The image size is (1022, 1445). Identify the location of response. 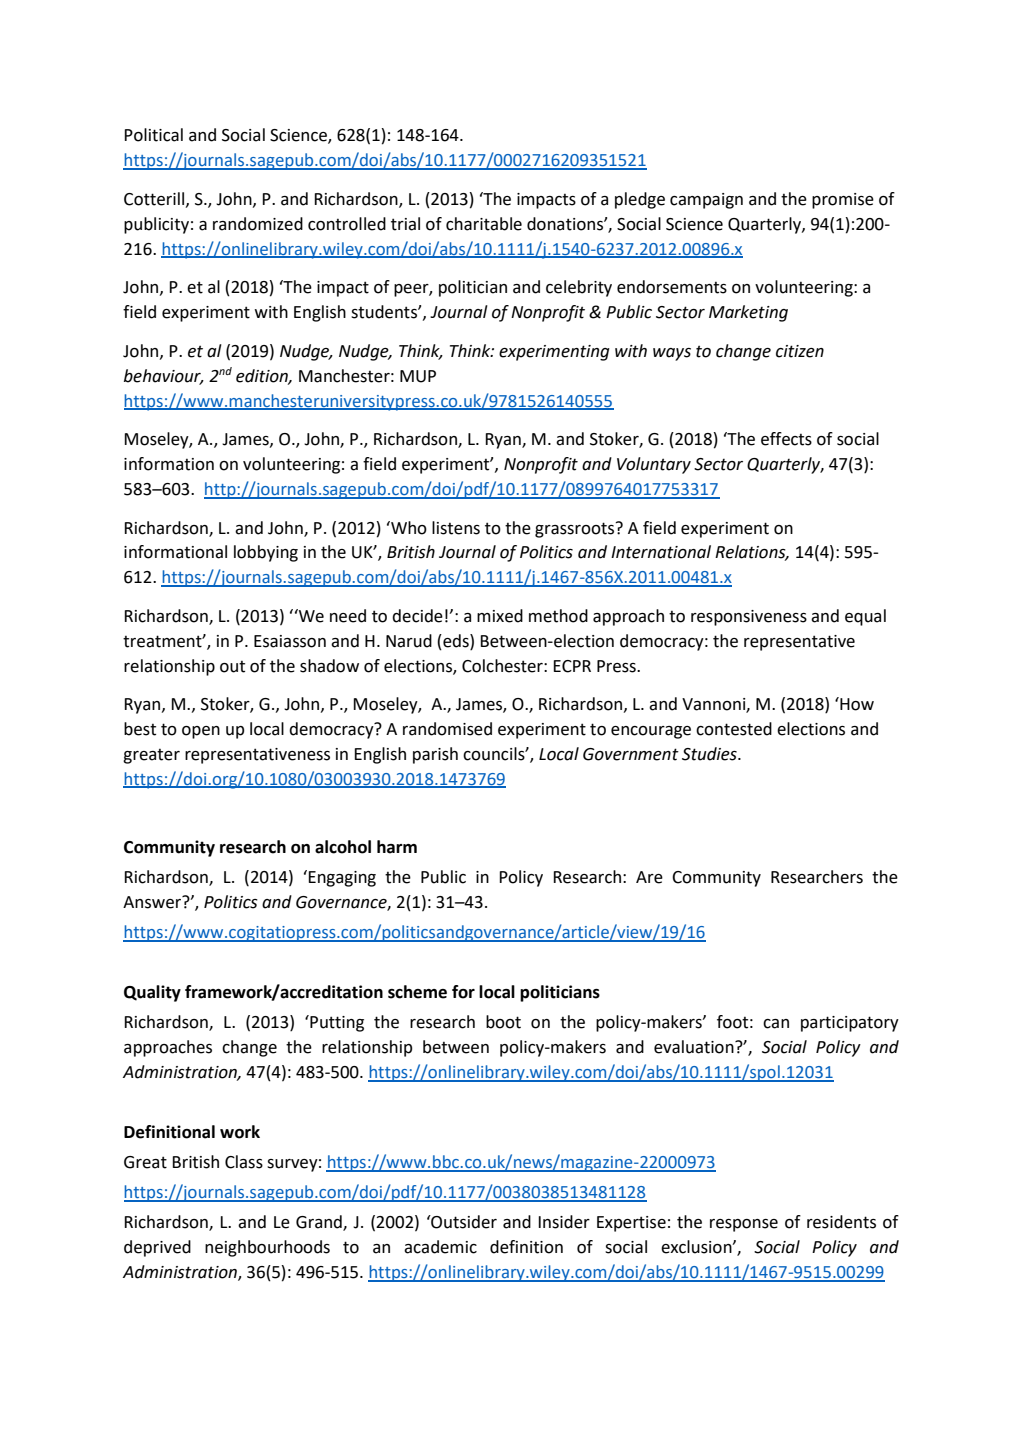
(744, 1225).
